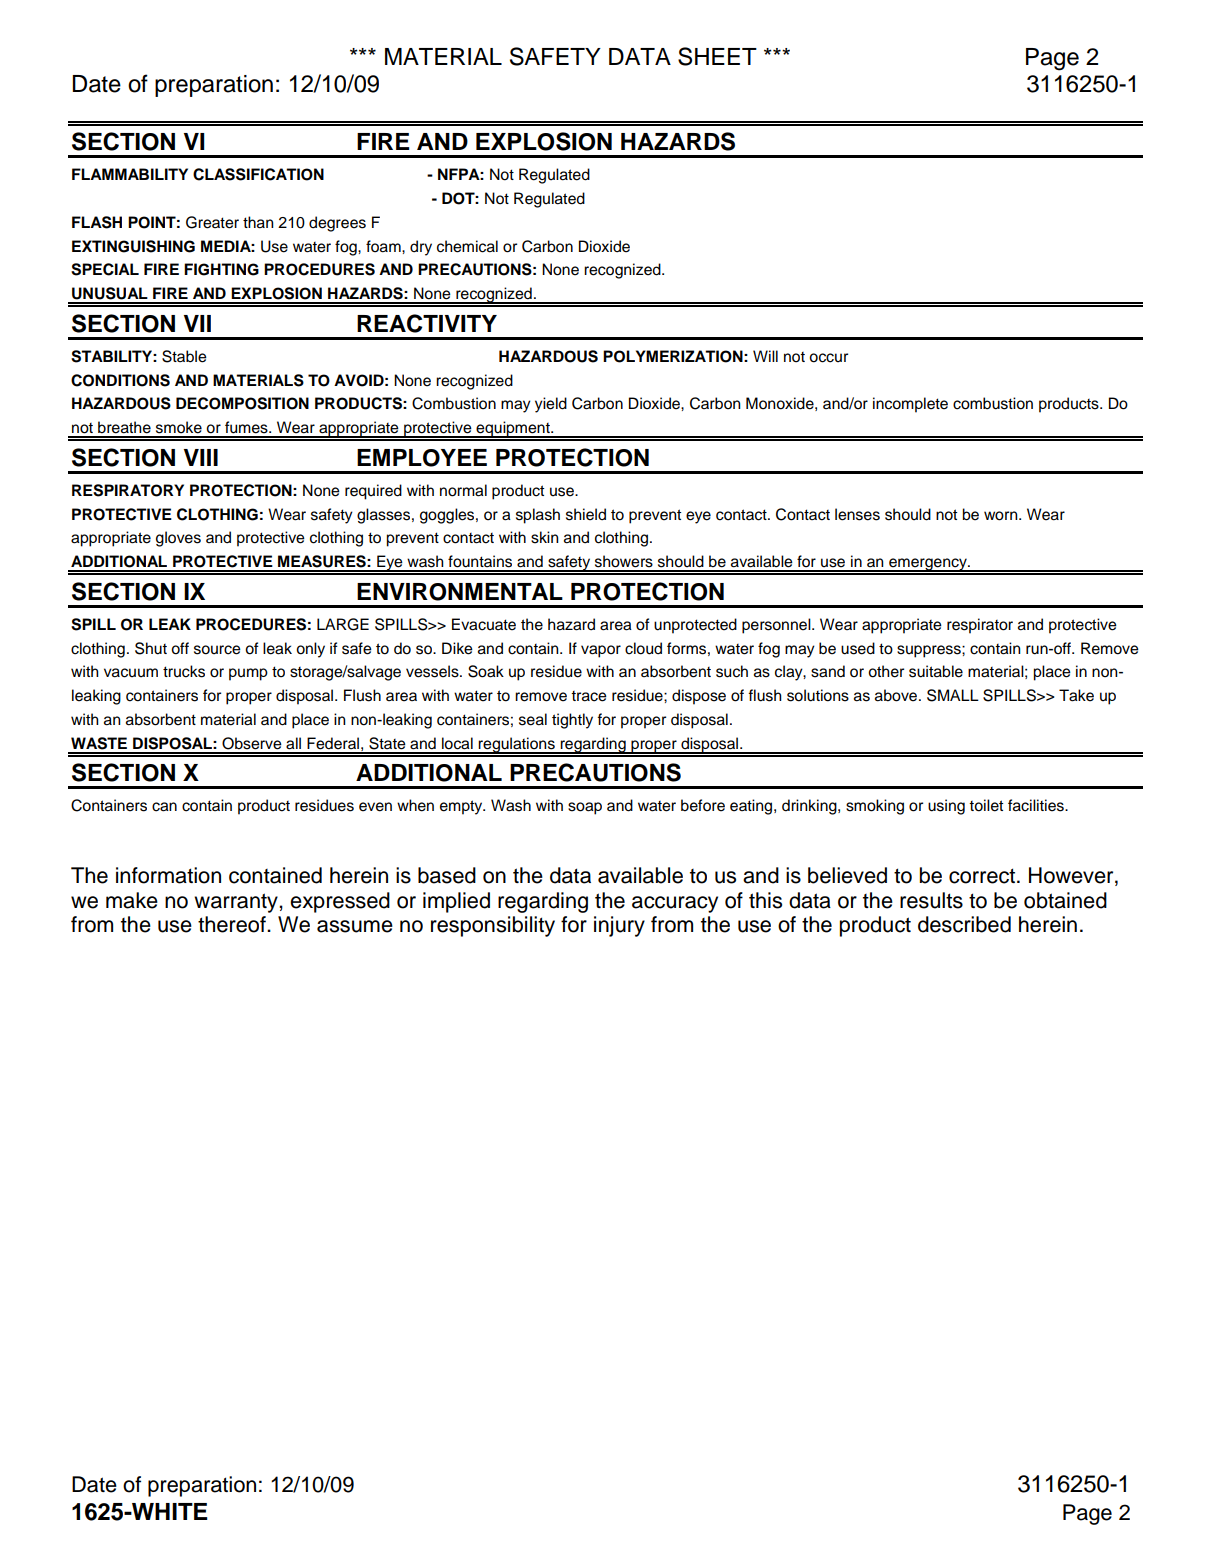 This screenshot has height=1568, width=1211. I want to click on trace, so click(589, 696).
